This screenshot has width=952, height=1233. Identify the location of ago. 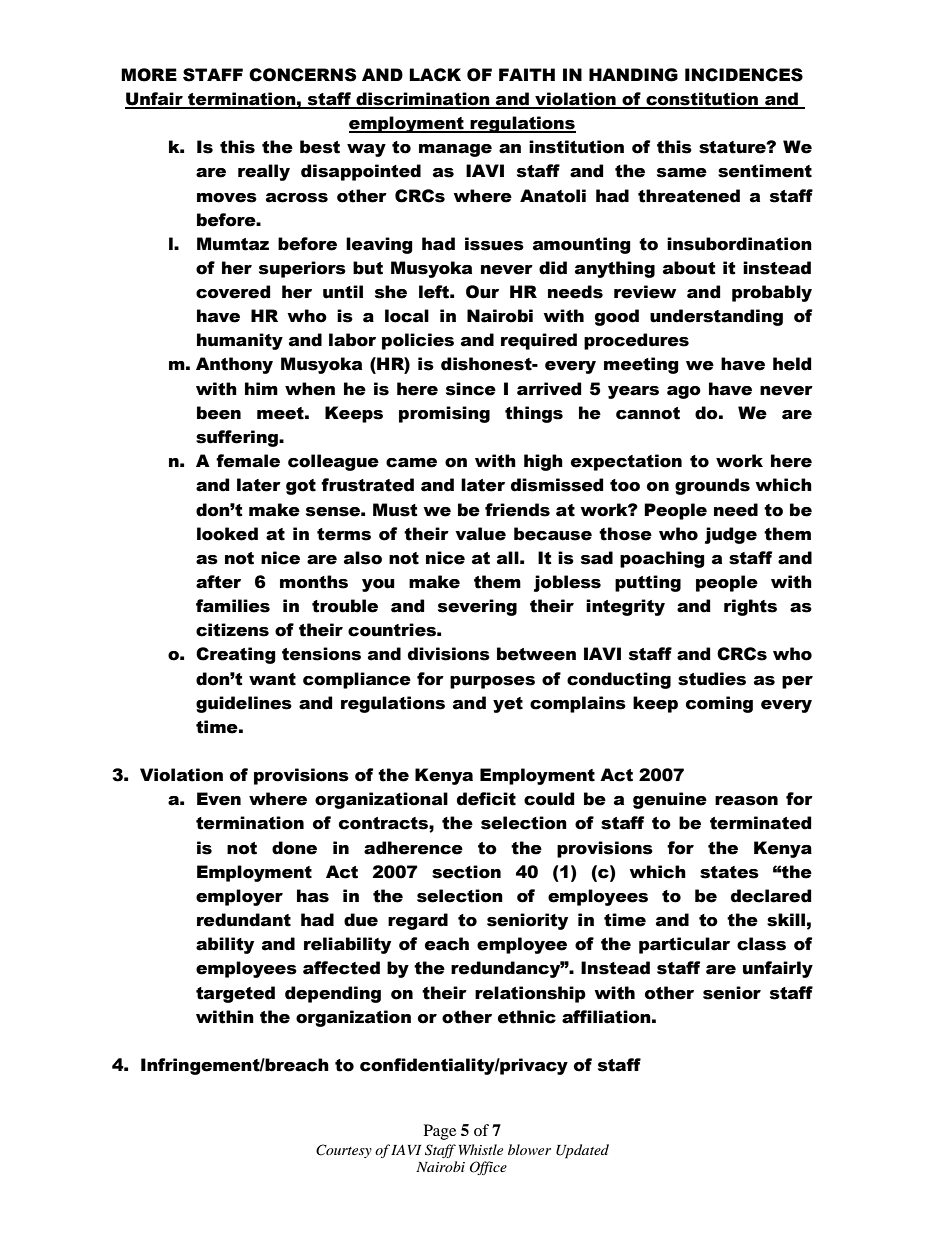
(684, 392).
